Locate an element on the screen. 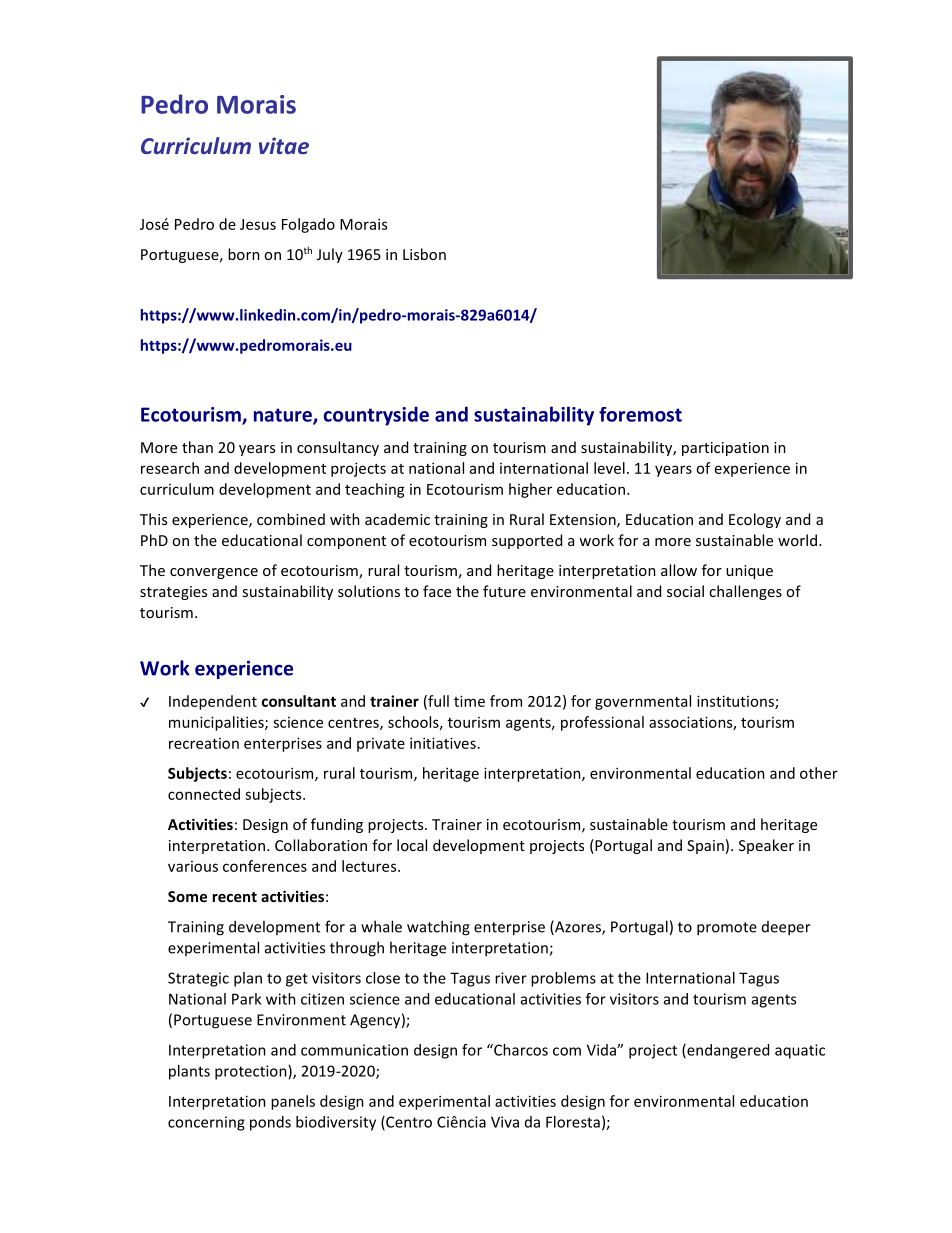  Lisbon is located at coordinates (424, 254).
